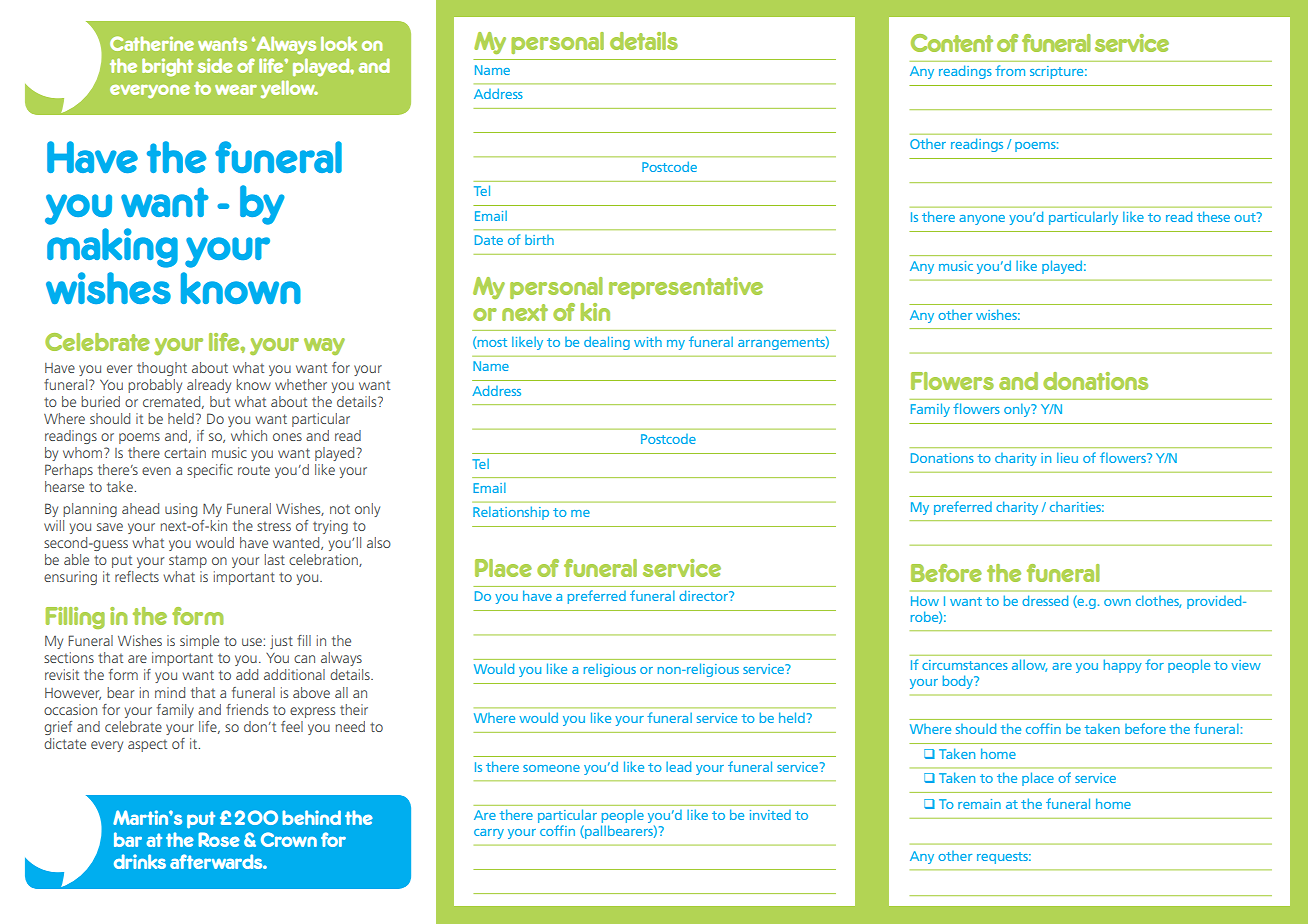 This image has width=1308, height=924. What do you see at coordinates (1010, 70) in the image?
I see `from` at bounding box center [1010, 70].
